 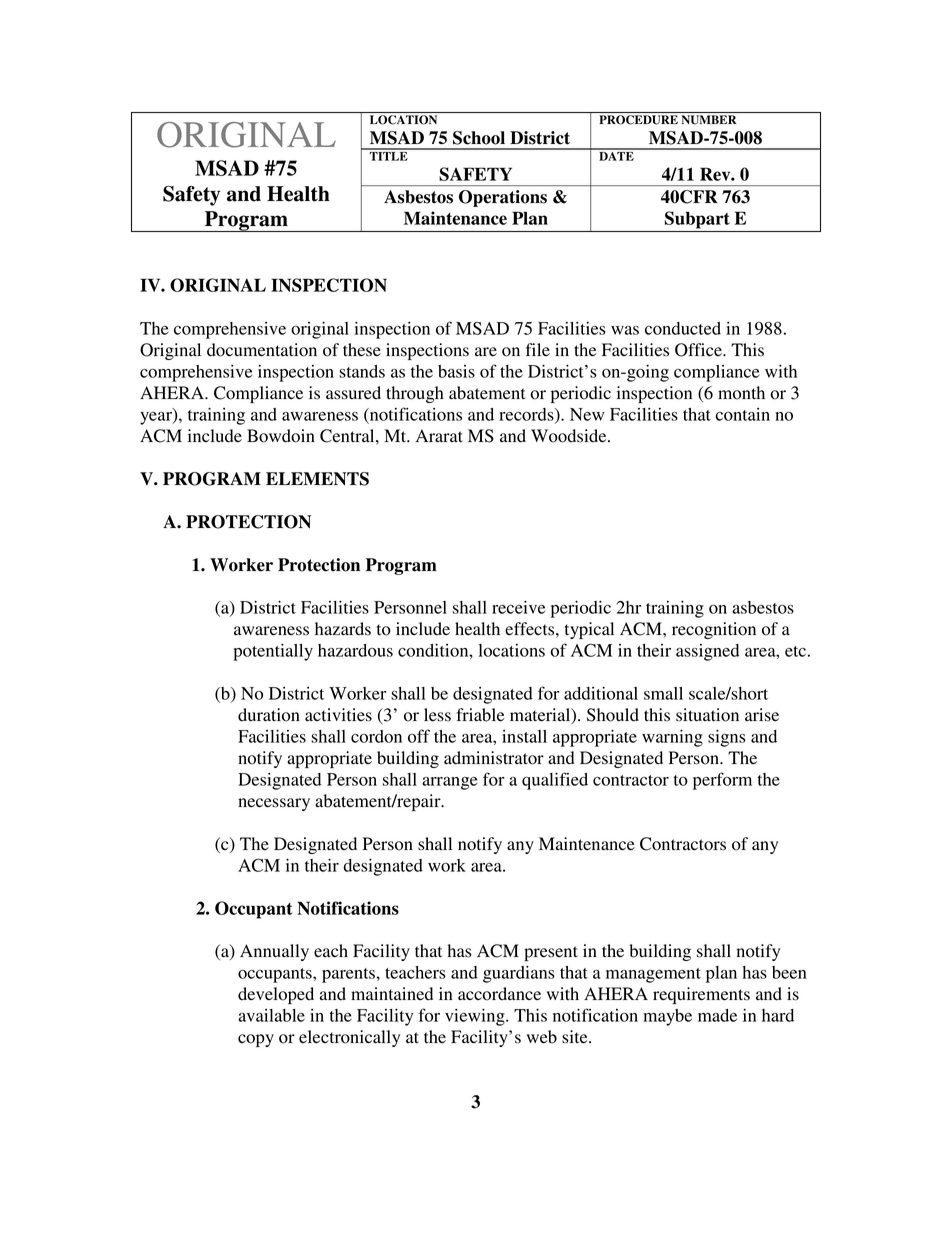 What do you see at coordinates (524, 736) in the document?
I see `install` at bounding box center [524, 736].
